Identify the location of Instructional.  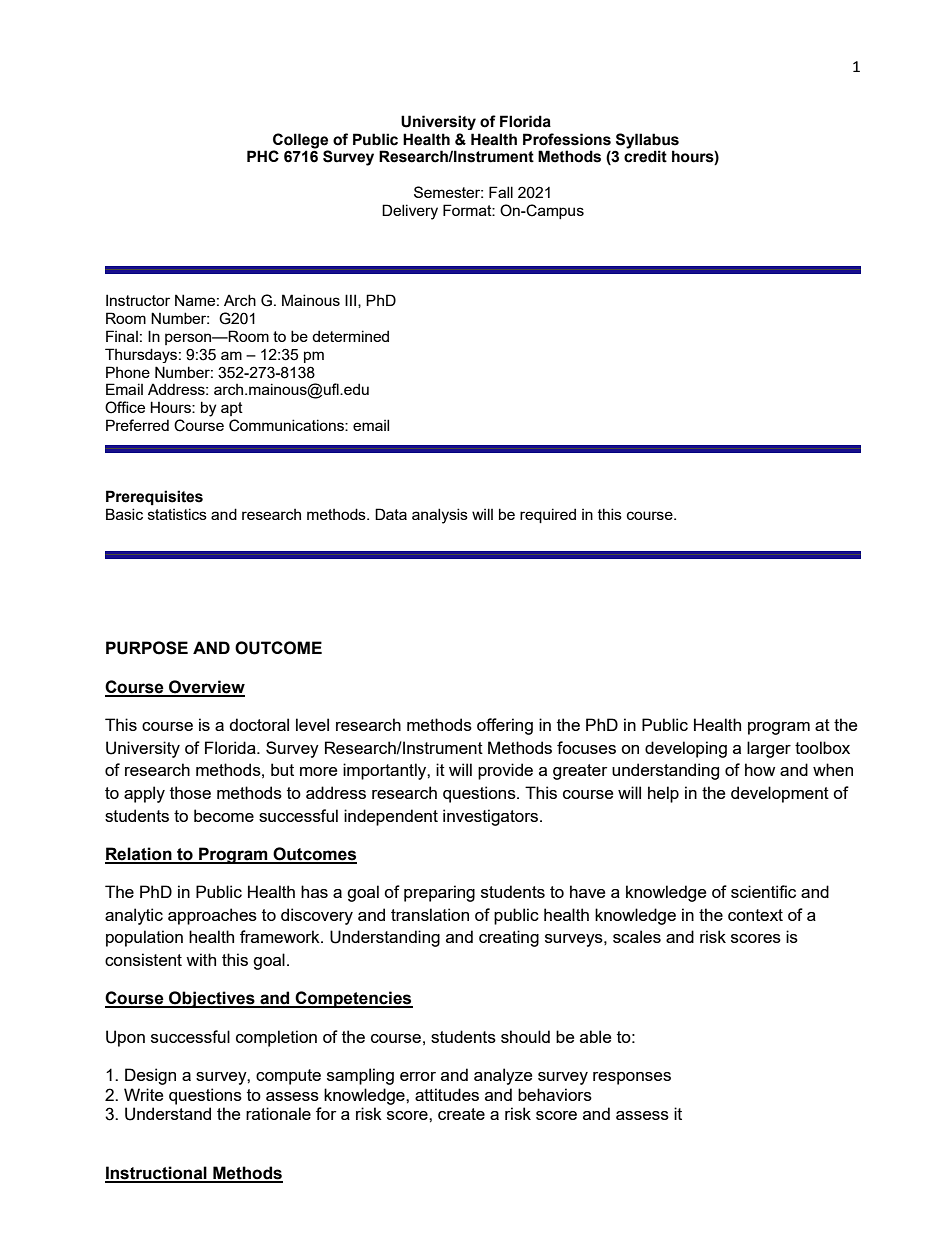
(157, 1174).
